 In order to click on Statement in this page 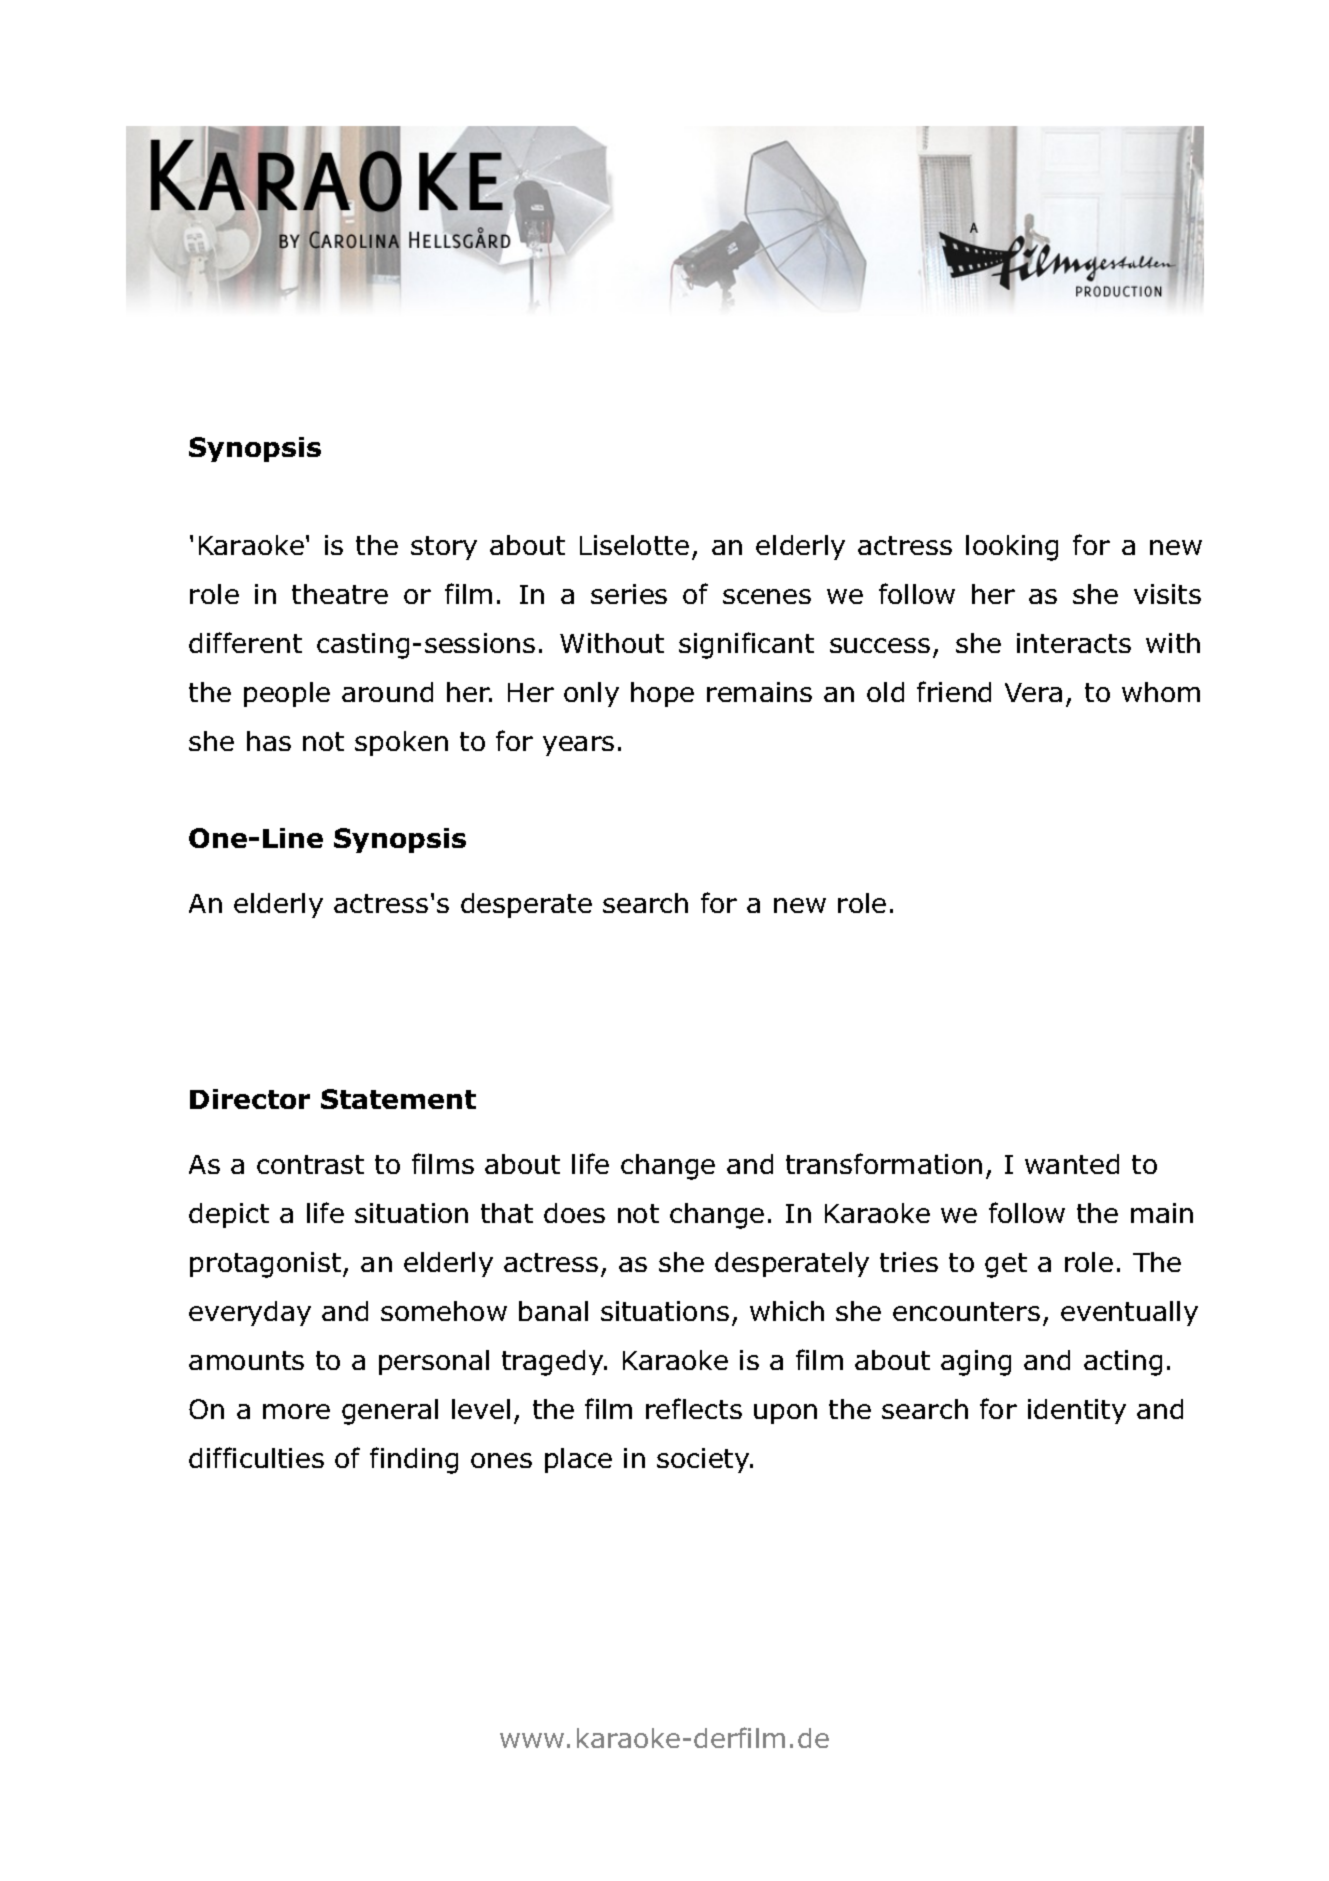, I will do `click(398, 1099)`.
